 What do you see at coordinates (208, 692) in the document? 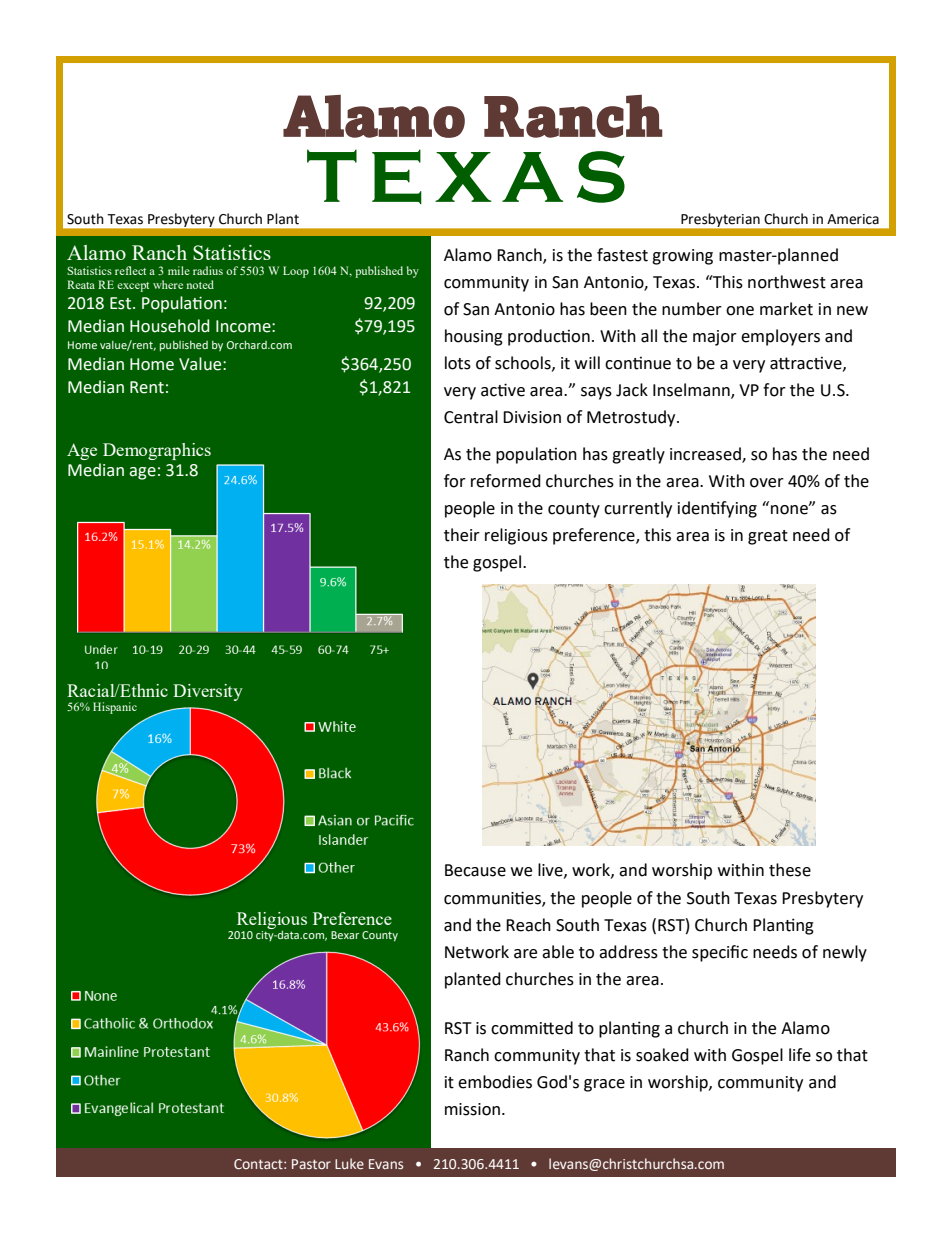
I see `Diversity` at bounding box center [208, 692].
